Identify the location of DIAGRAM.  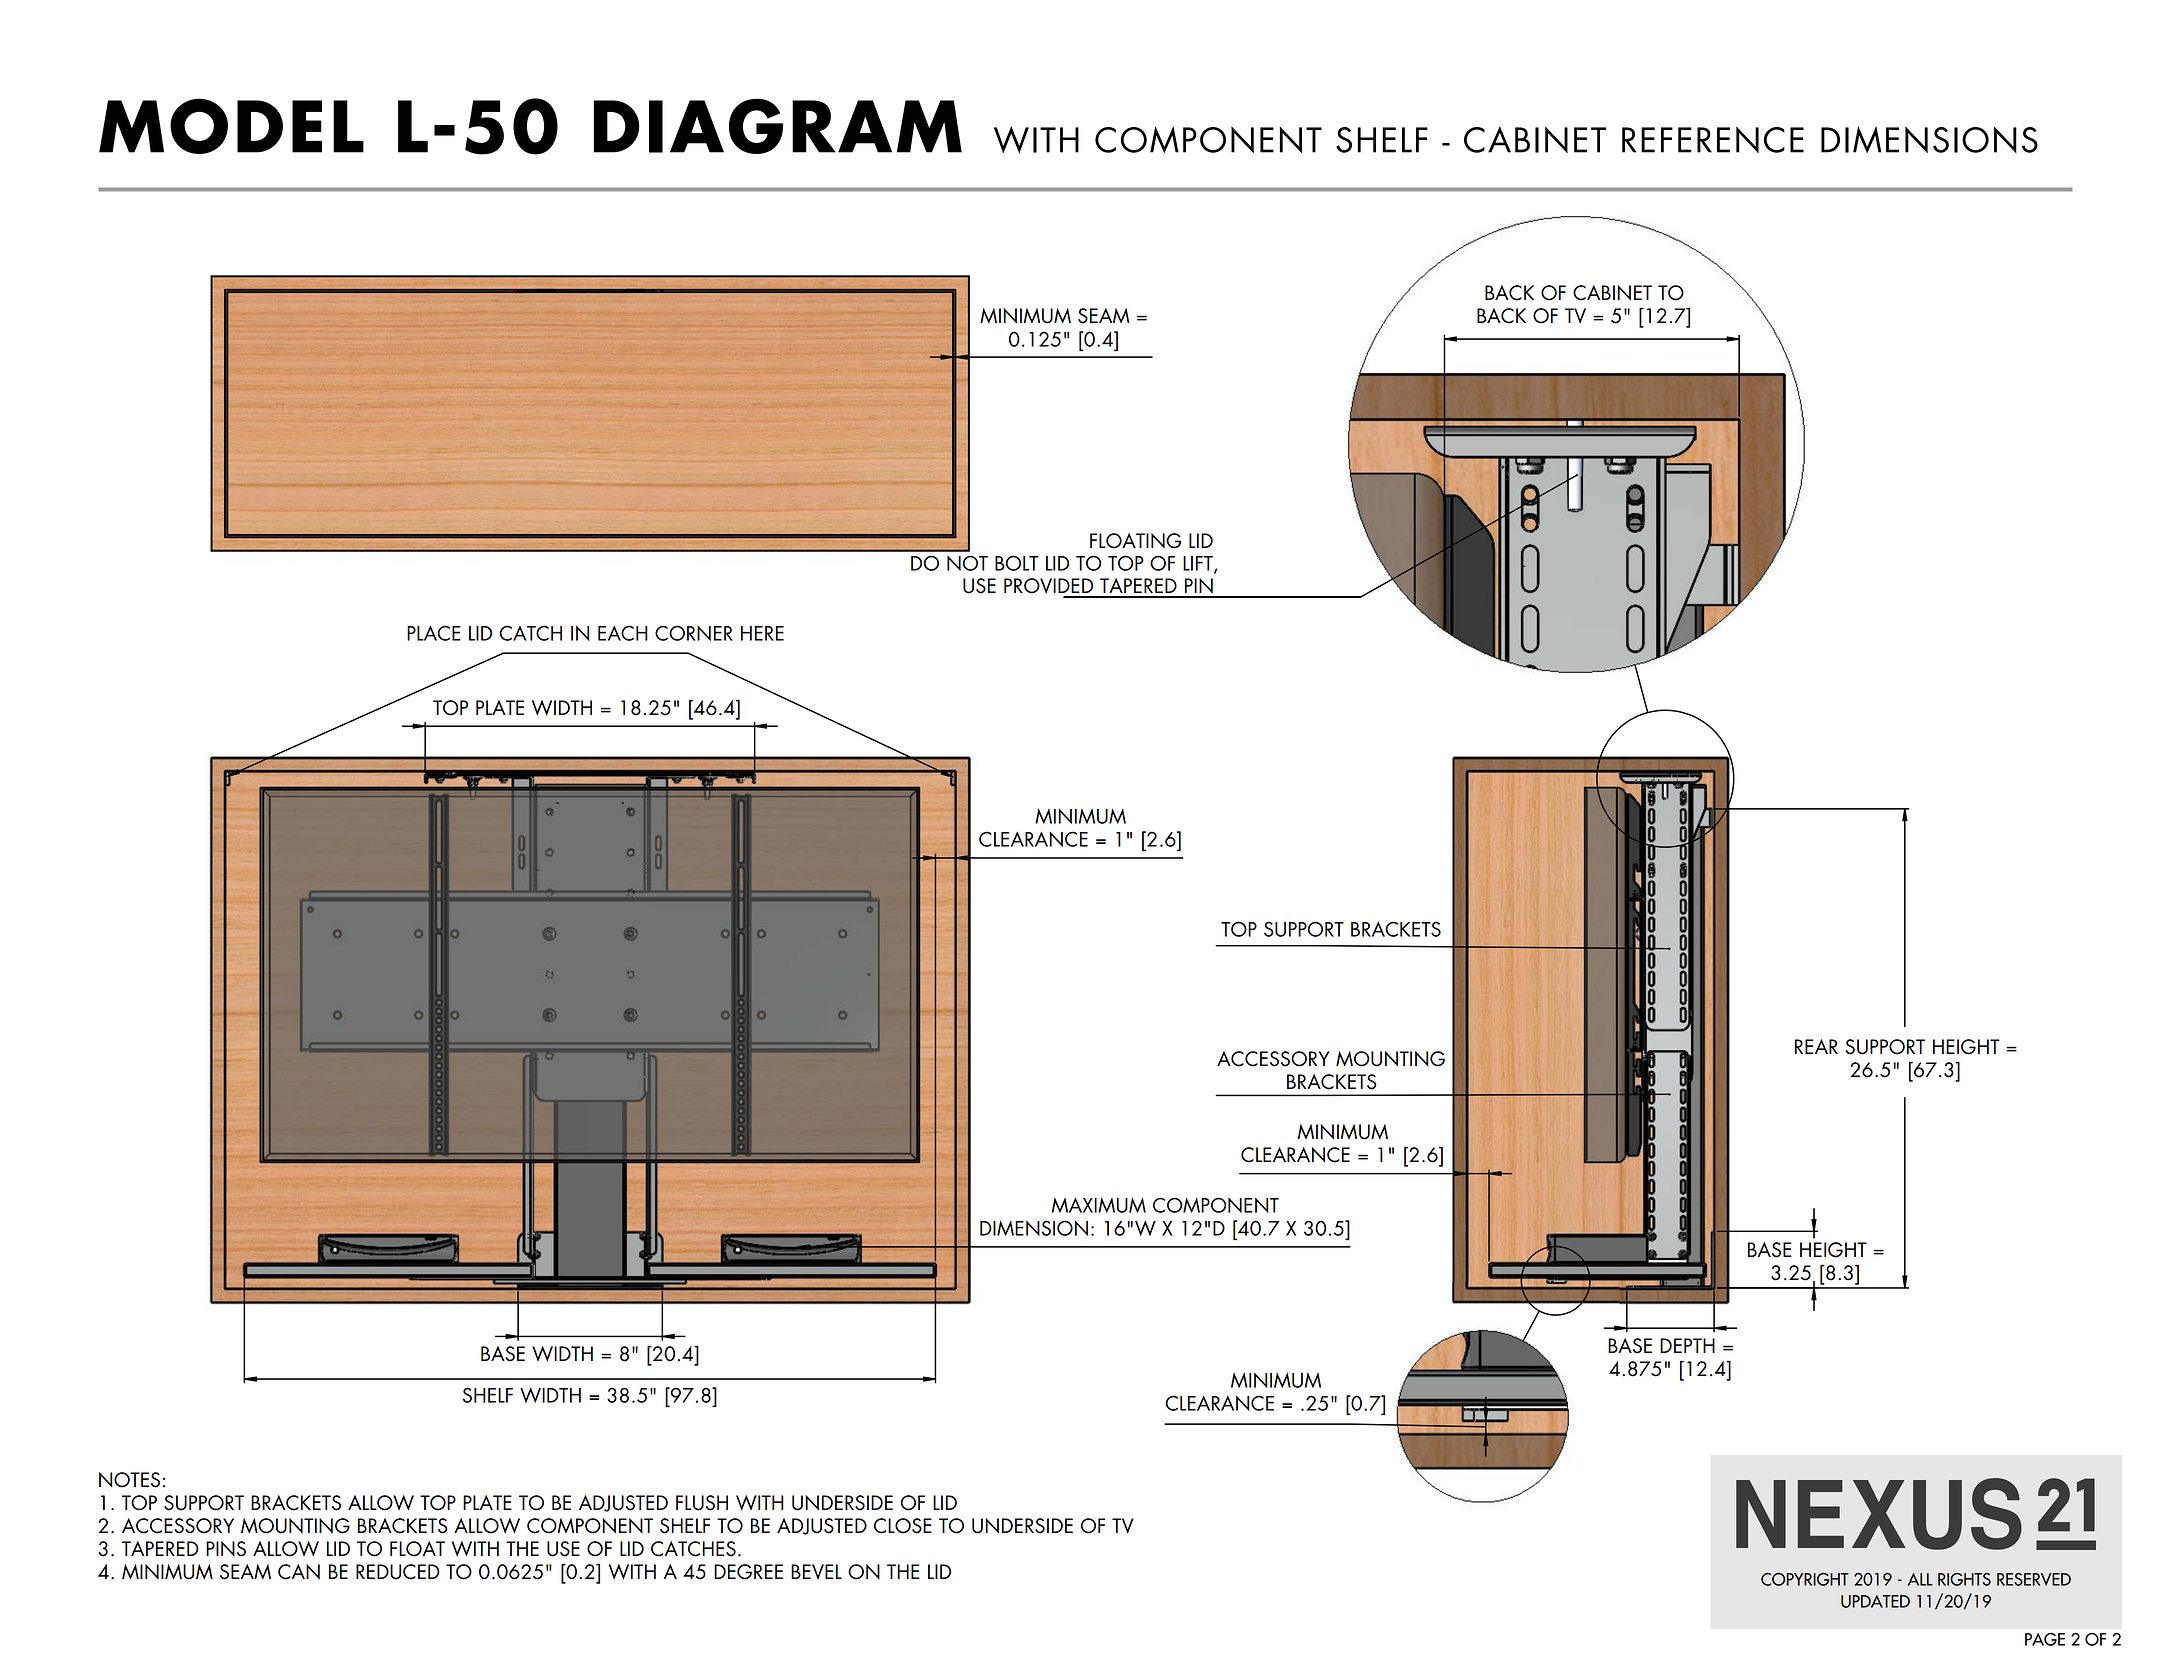
(777, 126).
